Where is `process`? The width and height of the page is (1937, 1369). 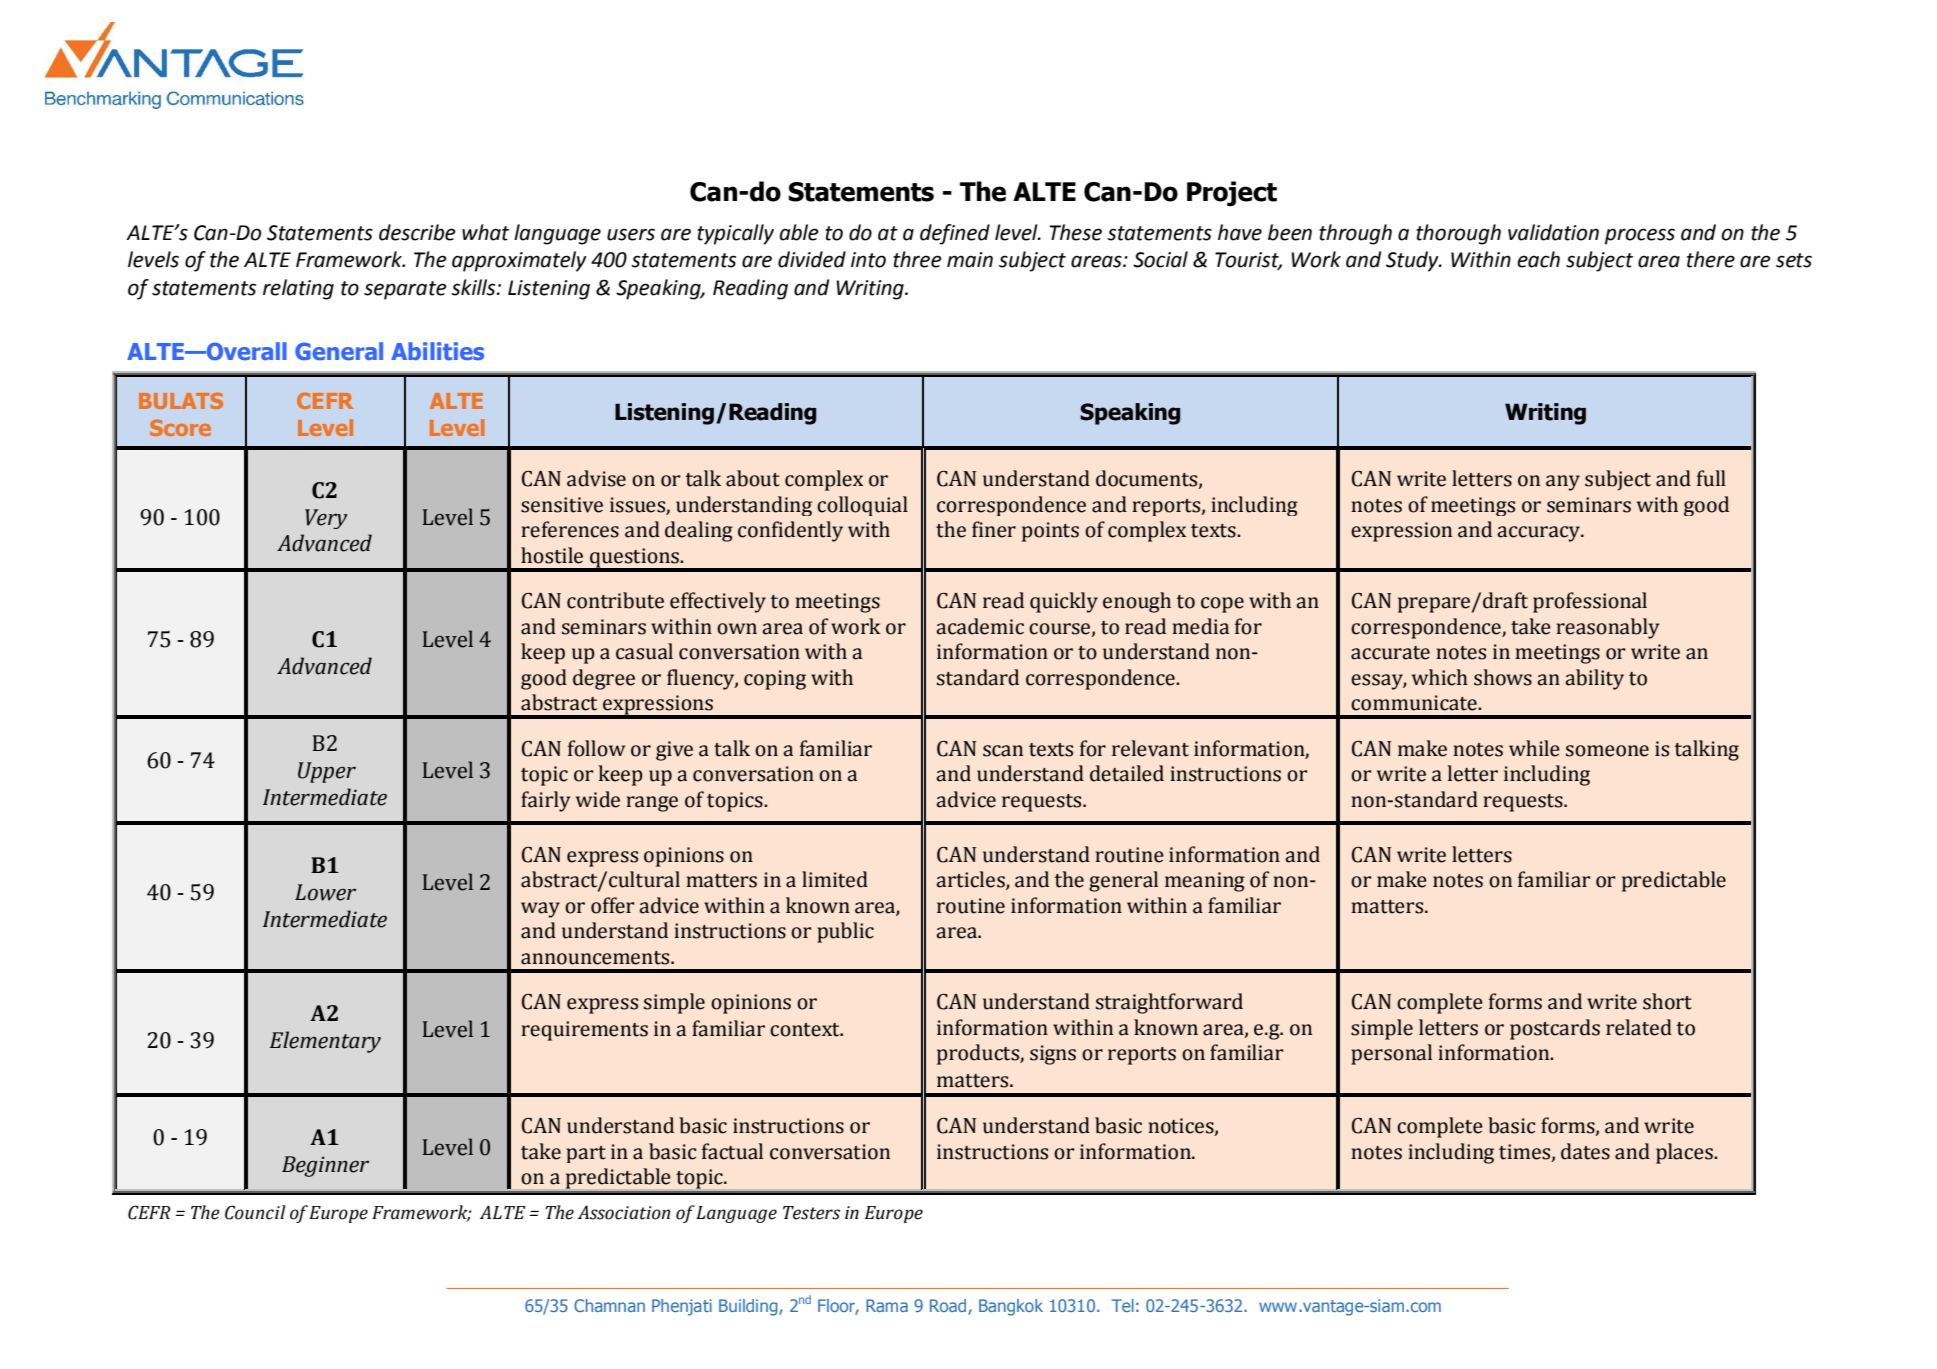 process is located at coordinates (1640, 236).
